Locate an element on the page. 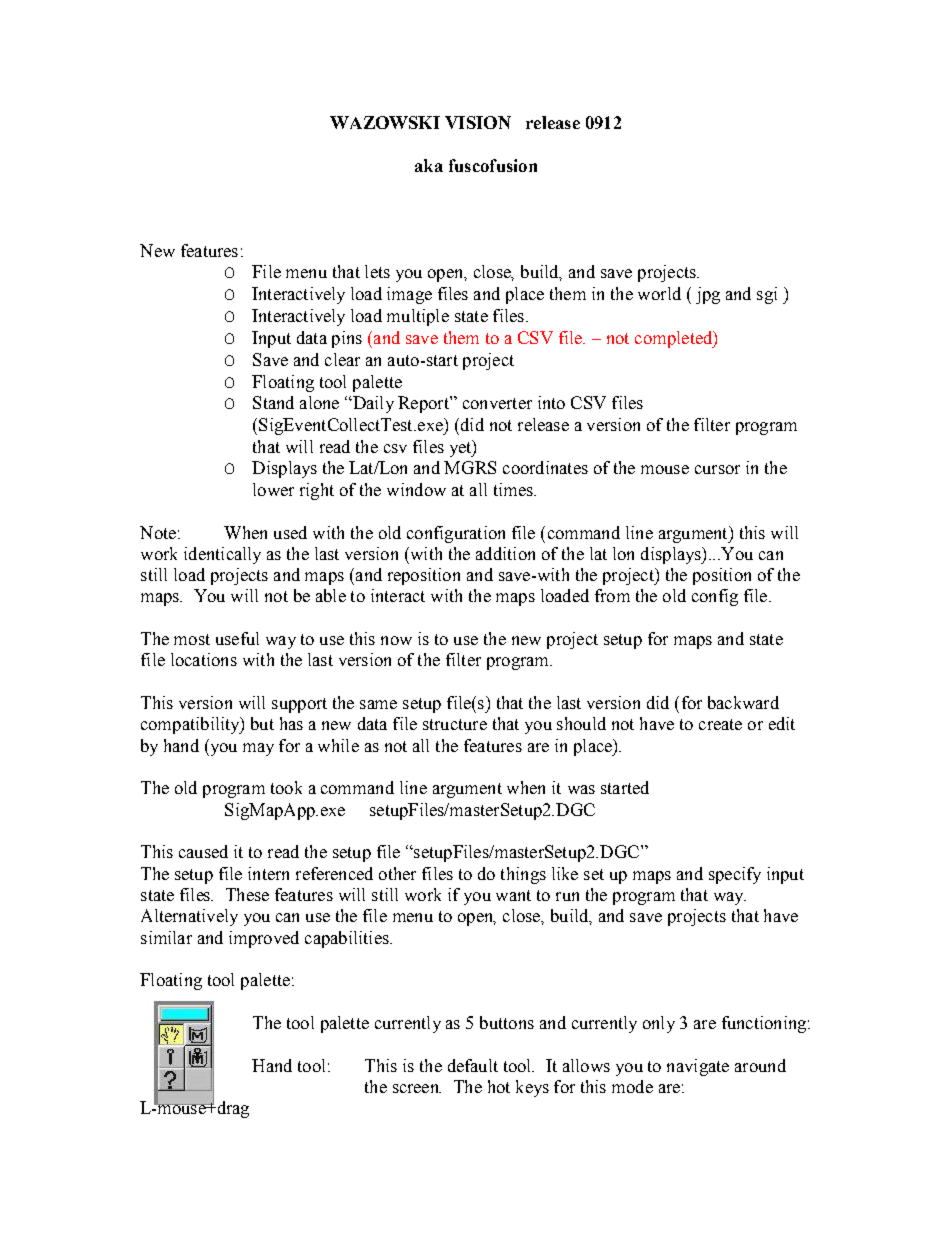  lower is located at coordinates (273, 489).
